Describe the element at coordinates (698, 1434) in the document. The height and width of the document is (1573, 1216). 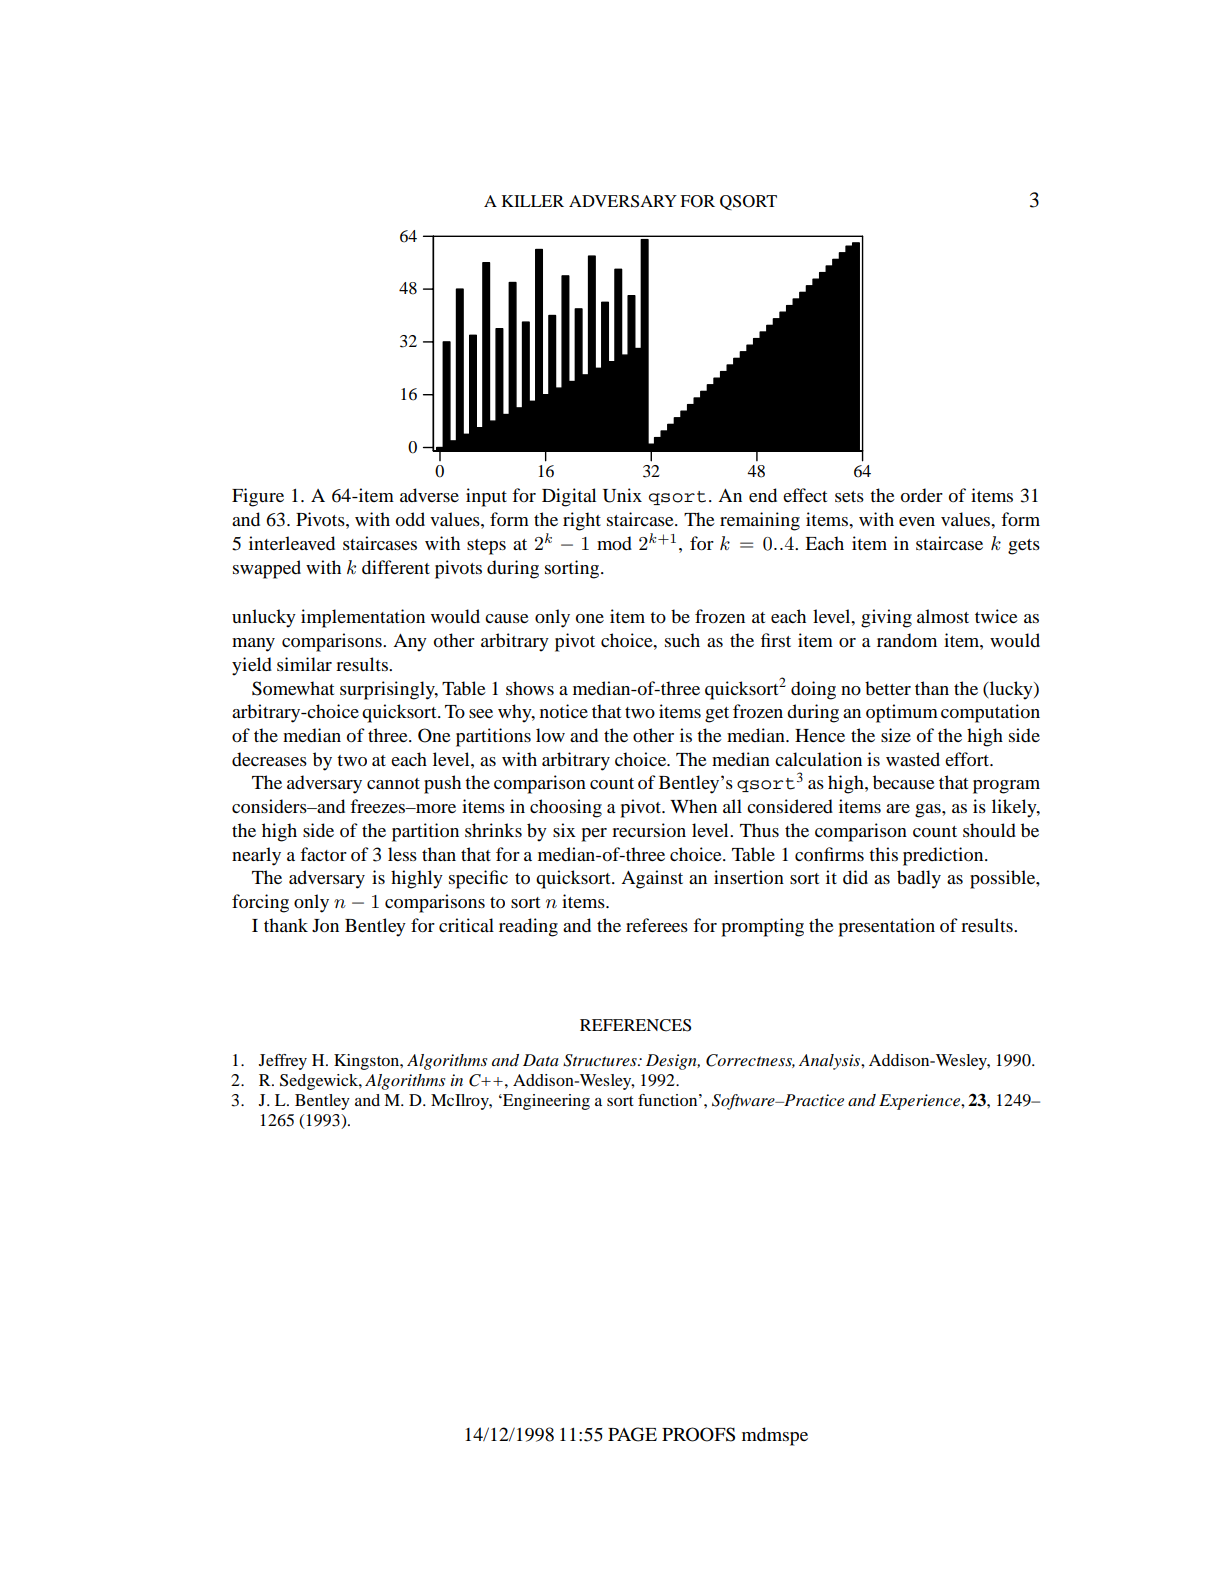
I see `PROOFS` at that location.
